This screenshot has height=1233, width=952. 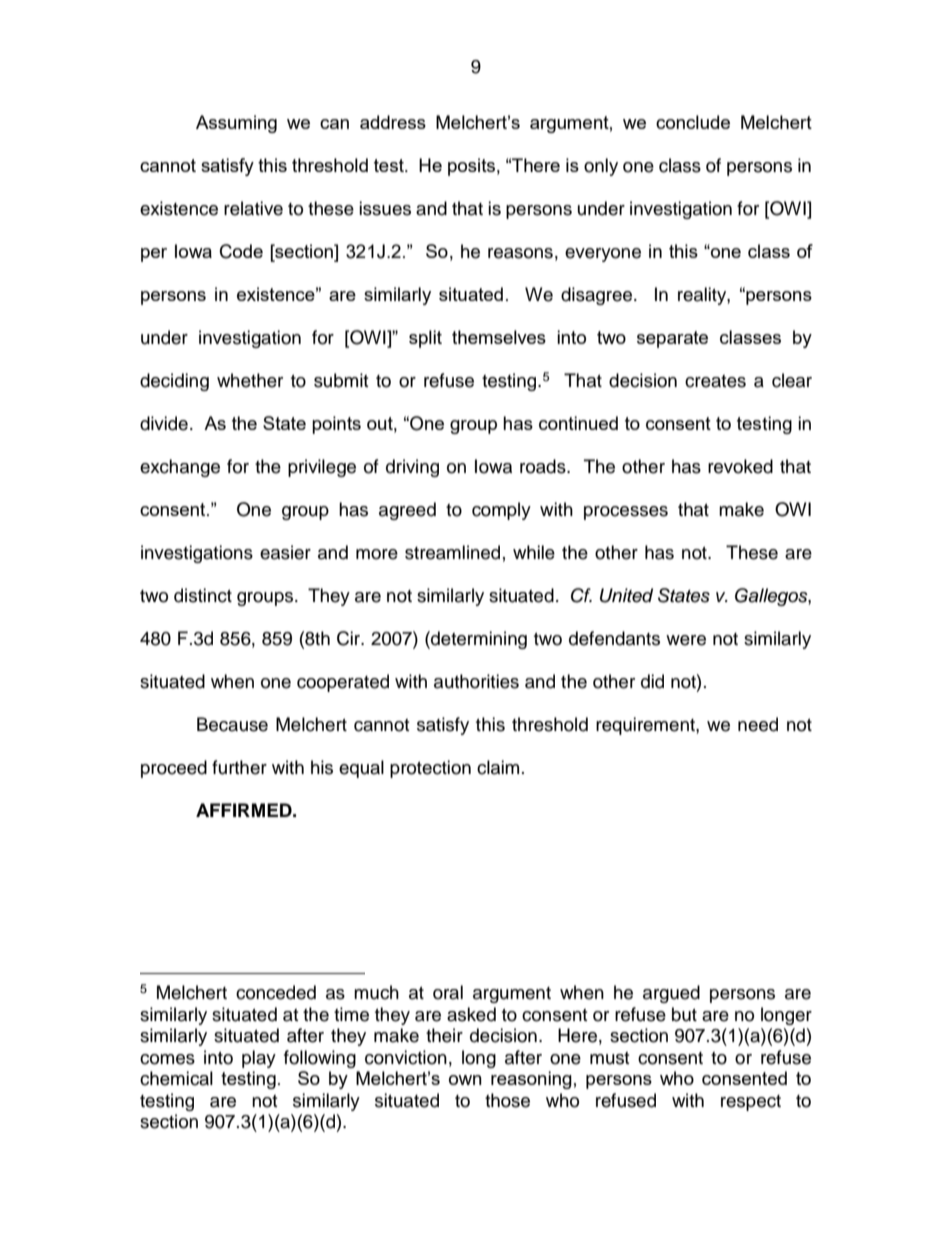 I want to click on streamlined, so click(x=452, y=552).
